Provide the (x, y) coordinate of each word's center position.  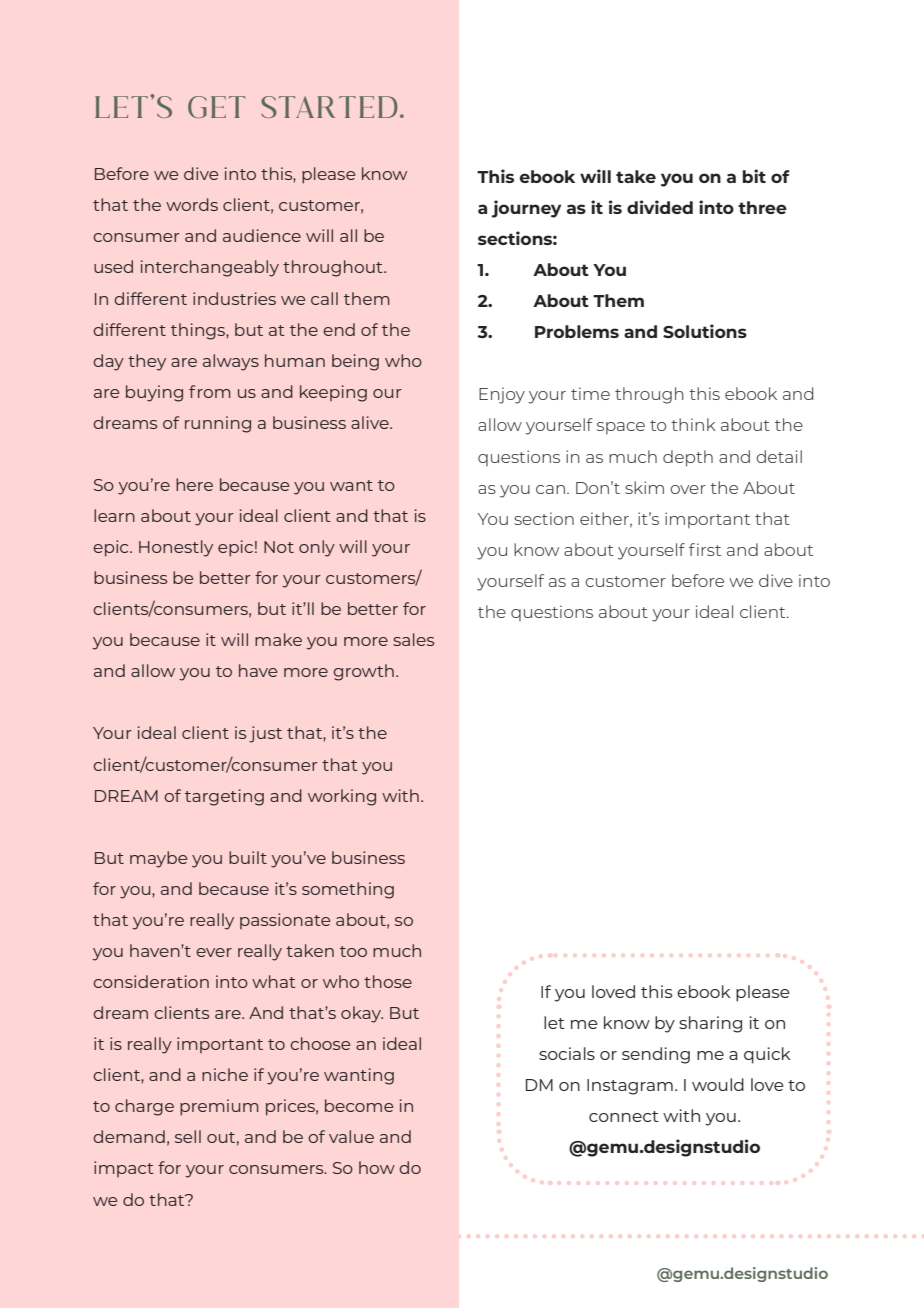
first (705, 549)
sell (188, 1136)
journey (526, 209)
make (278, 639)
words (192, 204)
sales (413, 639)
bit (754, 176)
